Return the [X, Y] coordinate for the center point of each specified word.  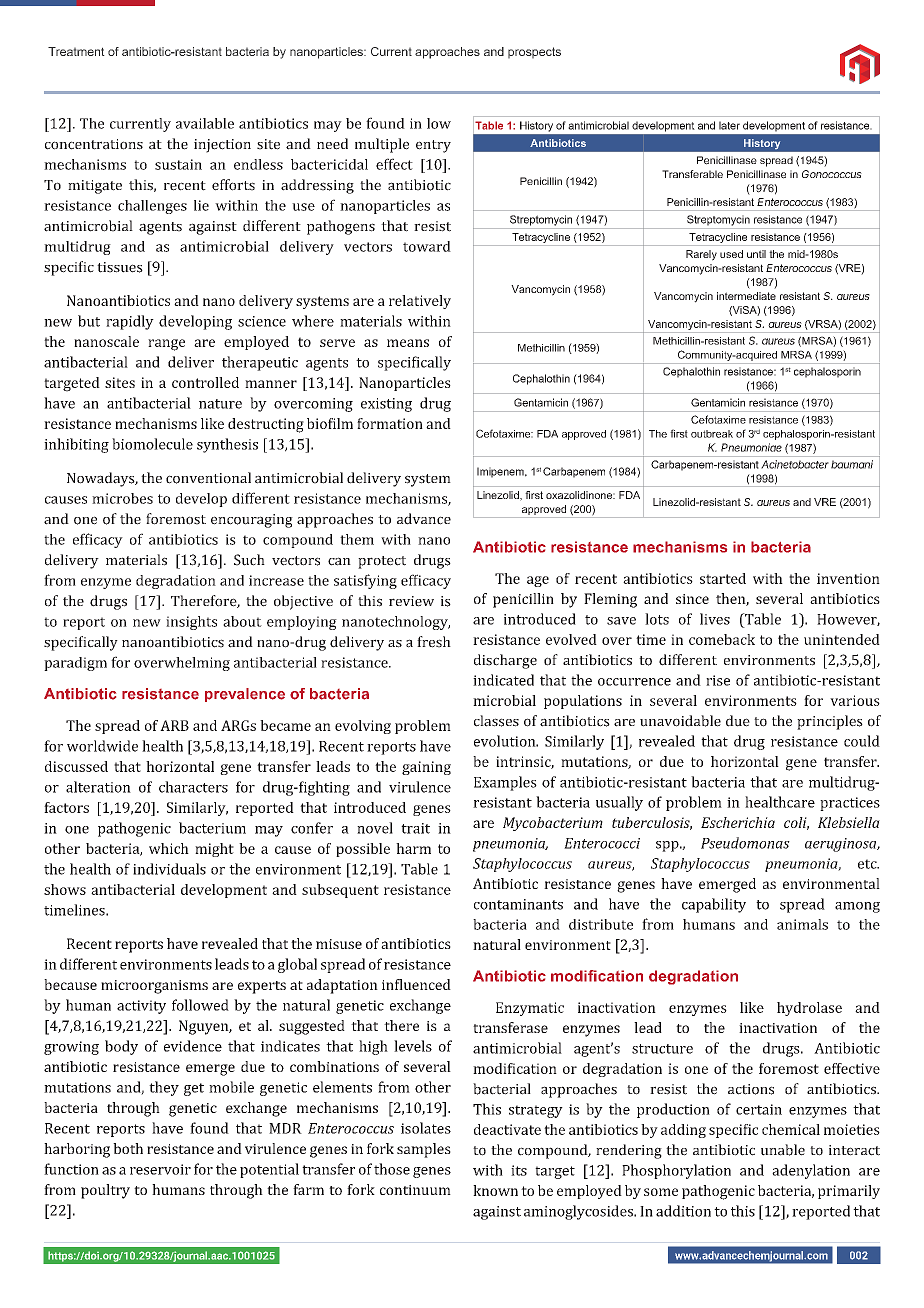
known [495, 1190]
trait [415, 828]
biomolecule [152, 444]
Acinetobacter [795, 464]
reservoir [160, 1169]
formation [390, 423]
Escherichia [738, 822]
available [205, 123]
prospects [534, 52]
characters [193, 787]
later [729, 125]
